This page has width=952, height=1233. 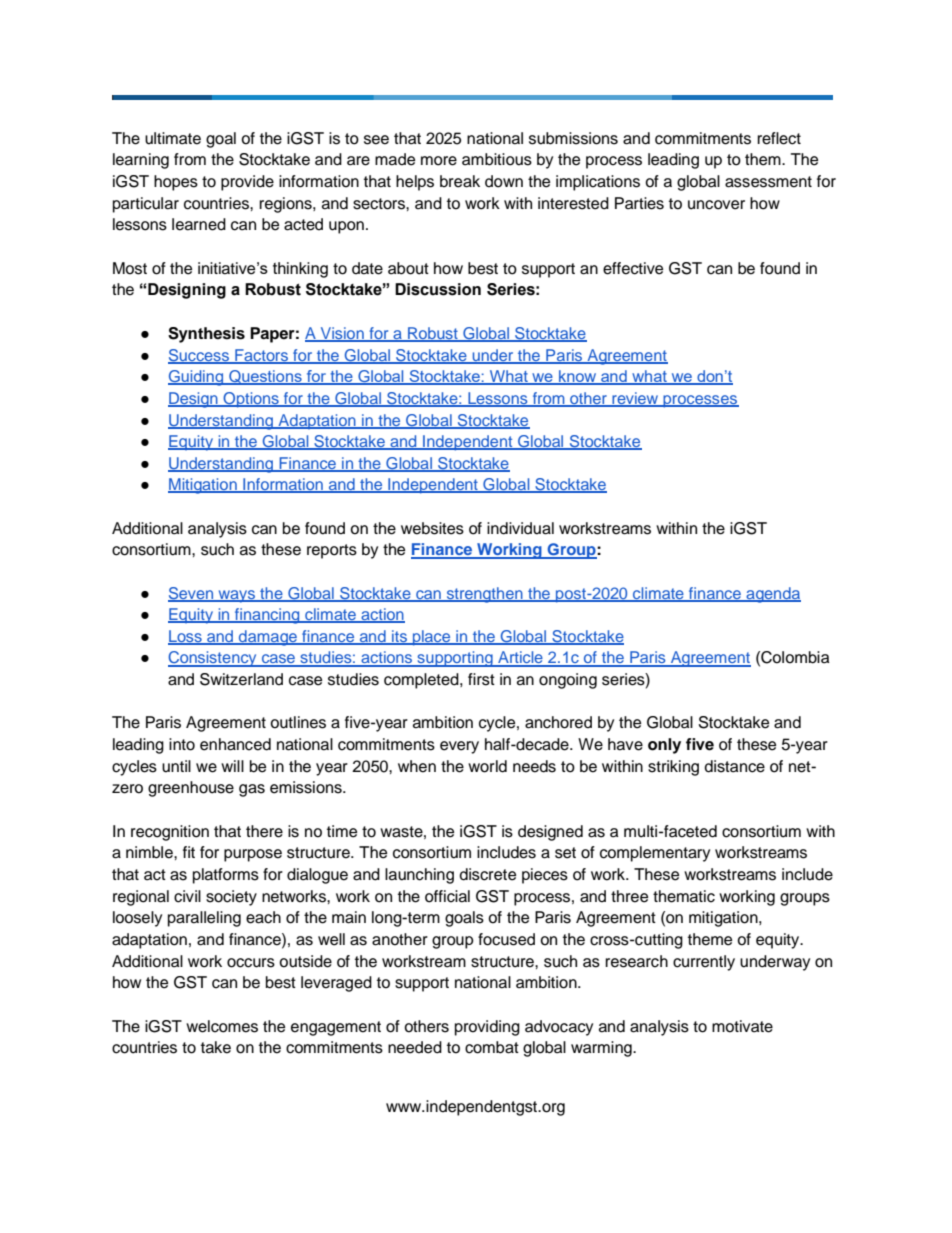 I want to click on every, so click(x=459, y=747).
